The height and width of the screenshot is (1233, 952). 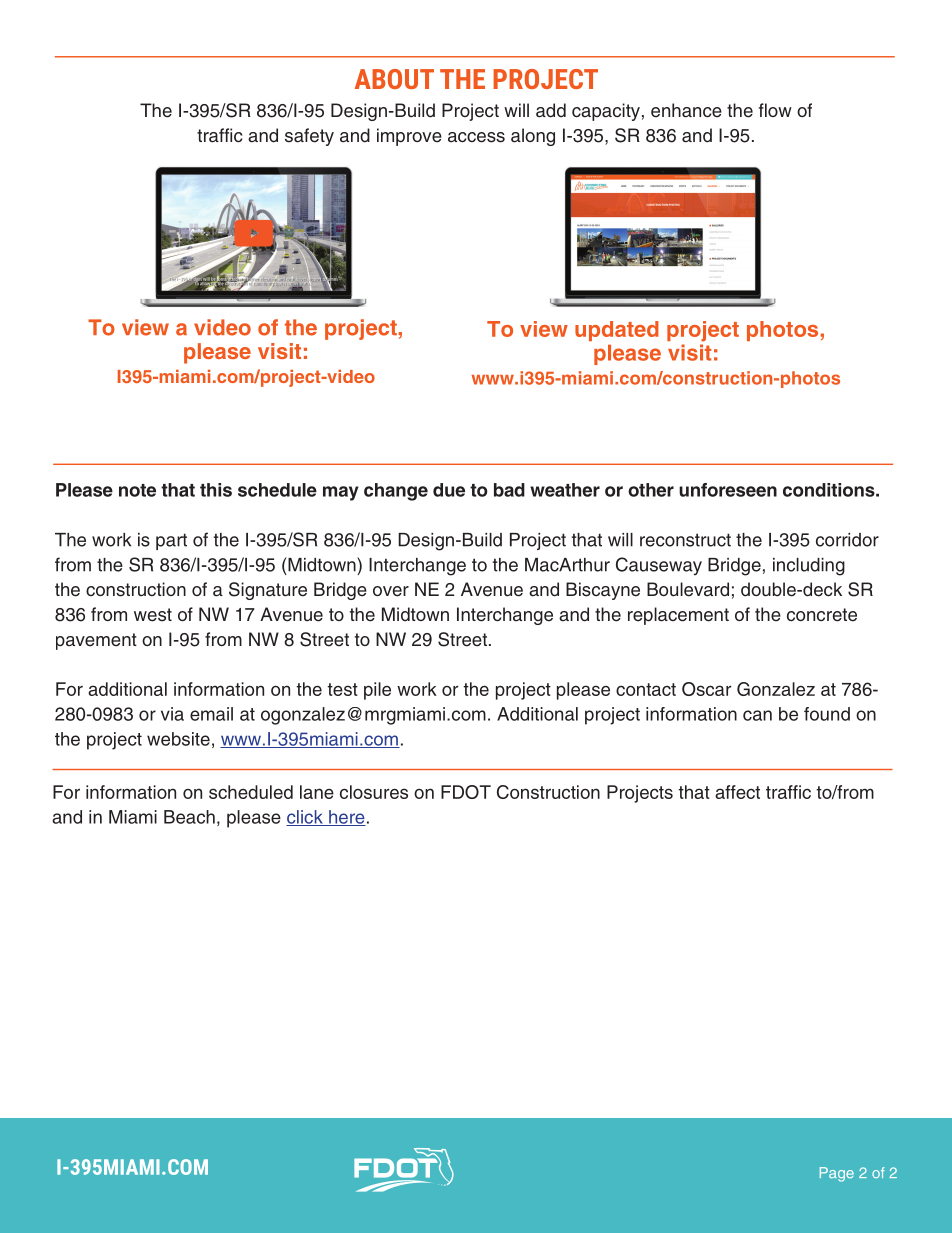 What do you see at coordinates (737, 792) in the screenshot?
I see `affect` at bounding box center [737, 792].
